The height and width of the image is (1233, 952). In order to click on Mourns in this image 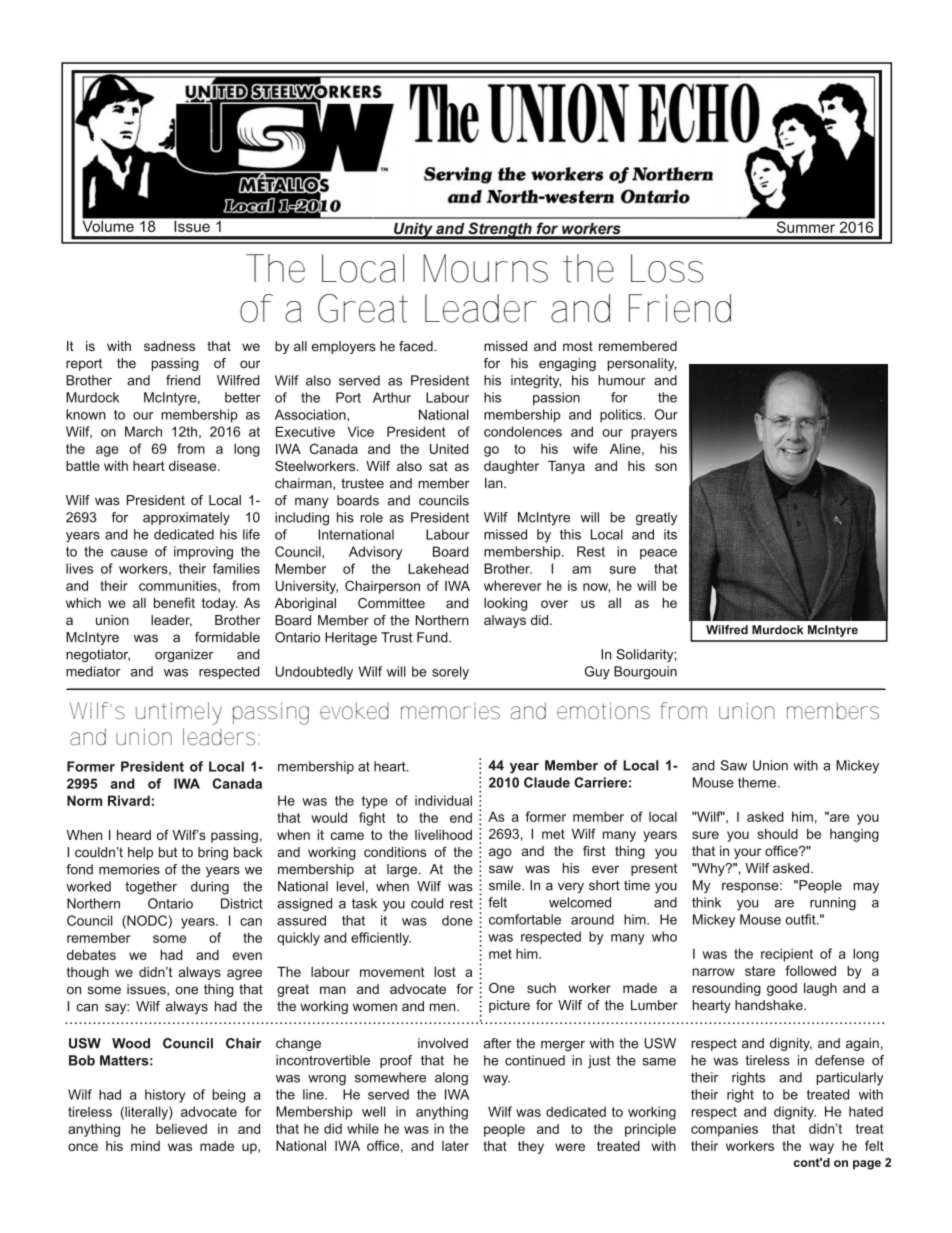, I will do `click(485, 268)`.
